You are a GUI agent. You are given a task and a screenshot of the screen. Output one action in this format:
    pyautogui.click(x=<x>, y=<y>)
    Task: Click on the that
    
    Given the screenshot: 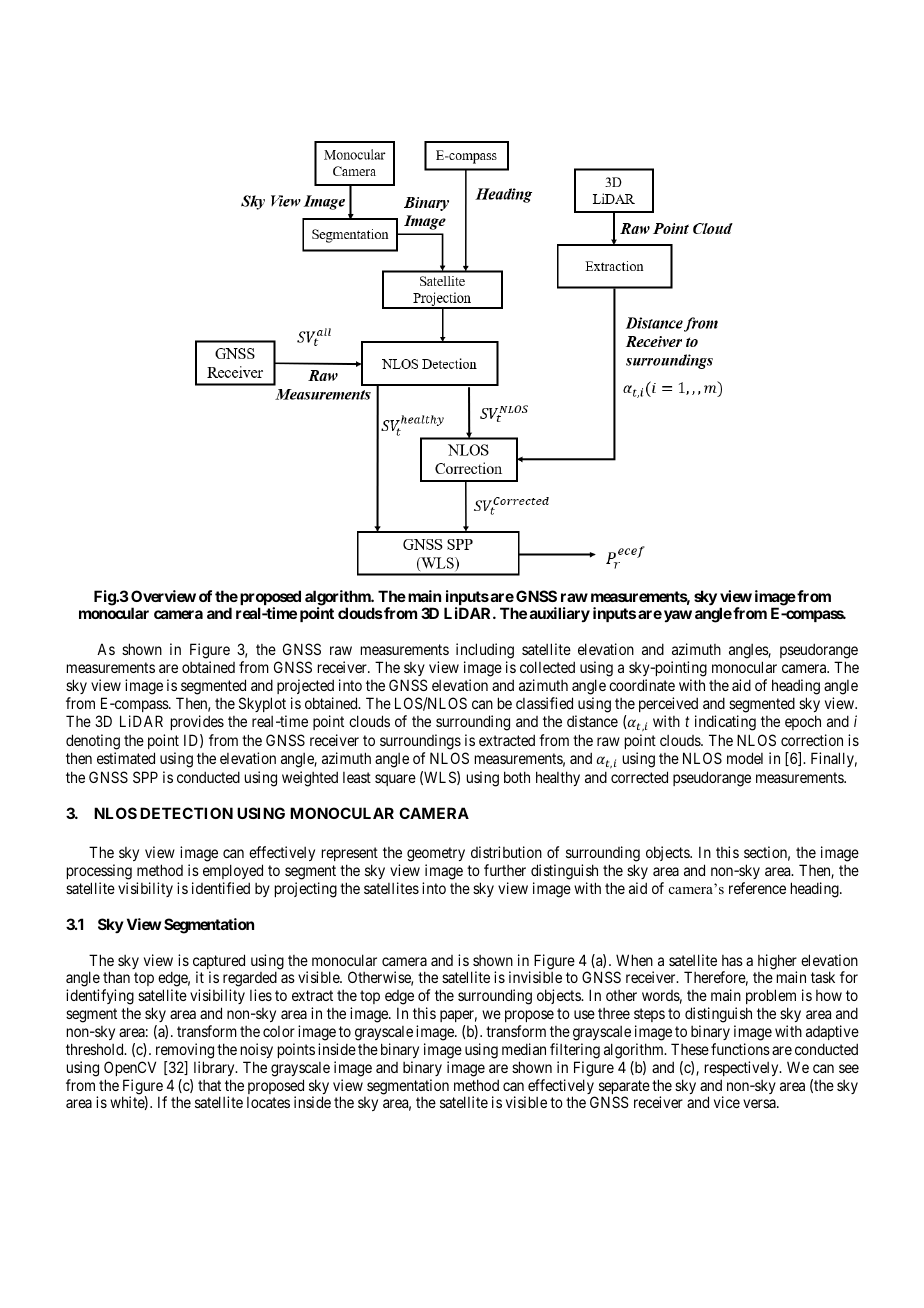 What is the action you would take?
    pyautogui.click(x=209, y=1085)
